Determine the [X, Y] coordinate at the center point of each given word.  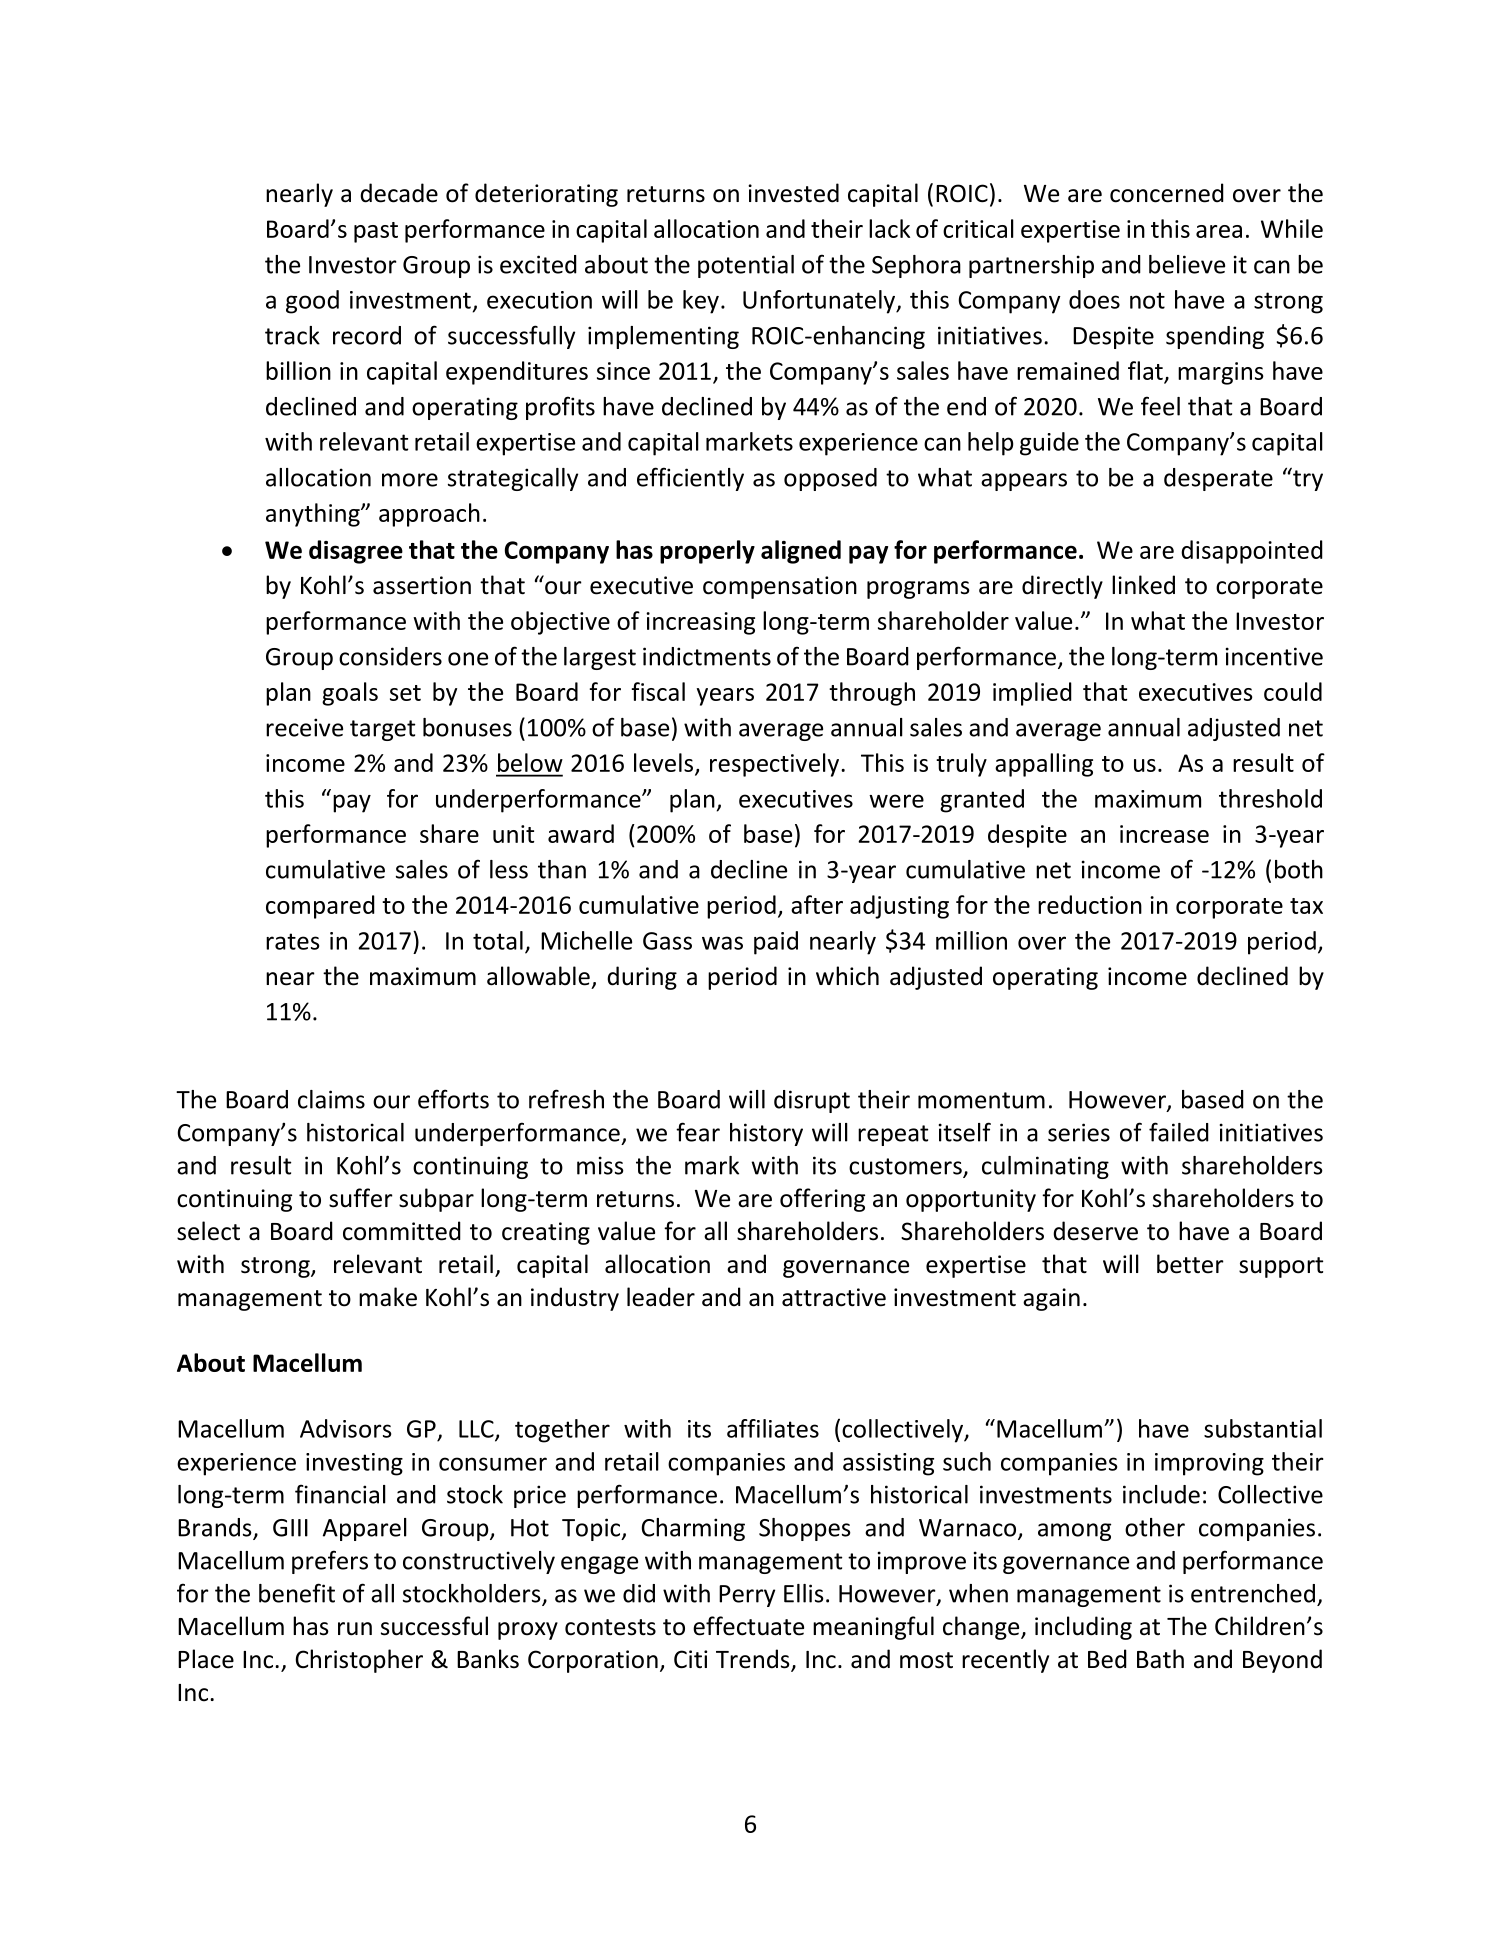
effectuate [748, 1626]
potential [746, 266]
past [376, 232]
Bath [1160, 1659]
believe [1187, 264]
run [355, 1629]
